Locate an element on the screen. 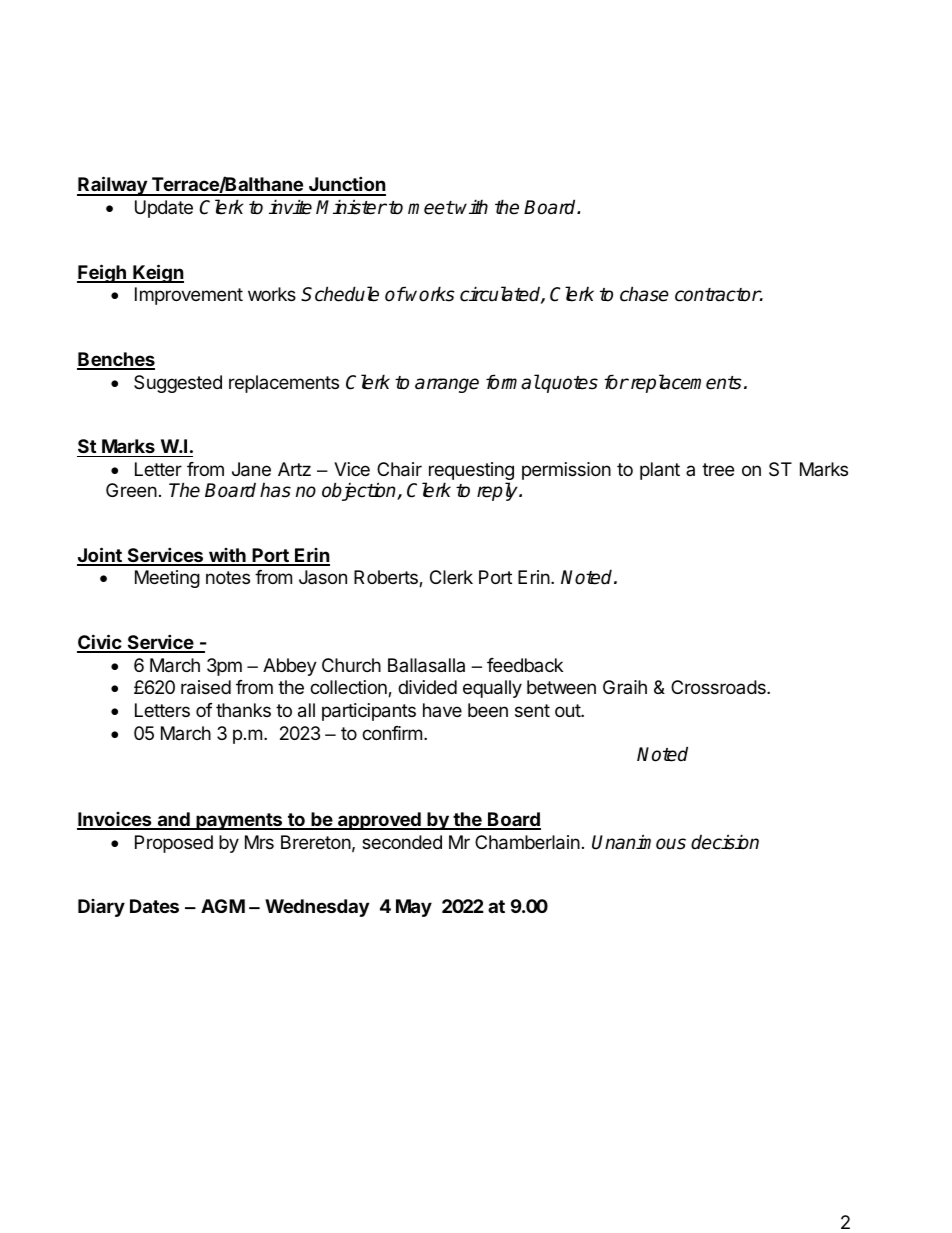 This screenshot has height=1233, width=952. May is located at coordinates (414, 908).
